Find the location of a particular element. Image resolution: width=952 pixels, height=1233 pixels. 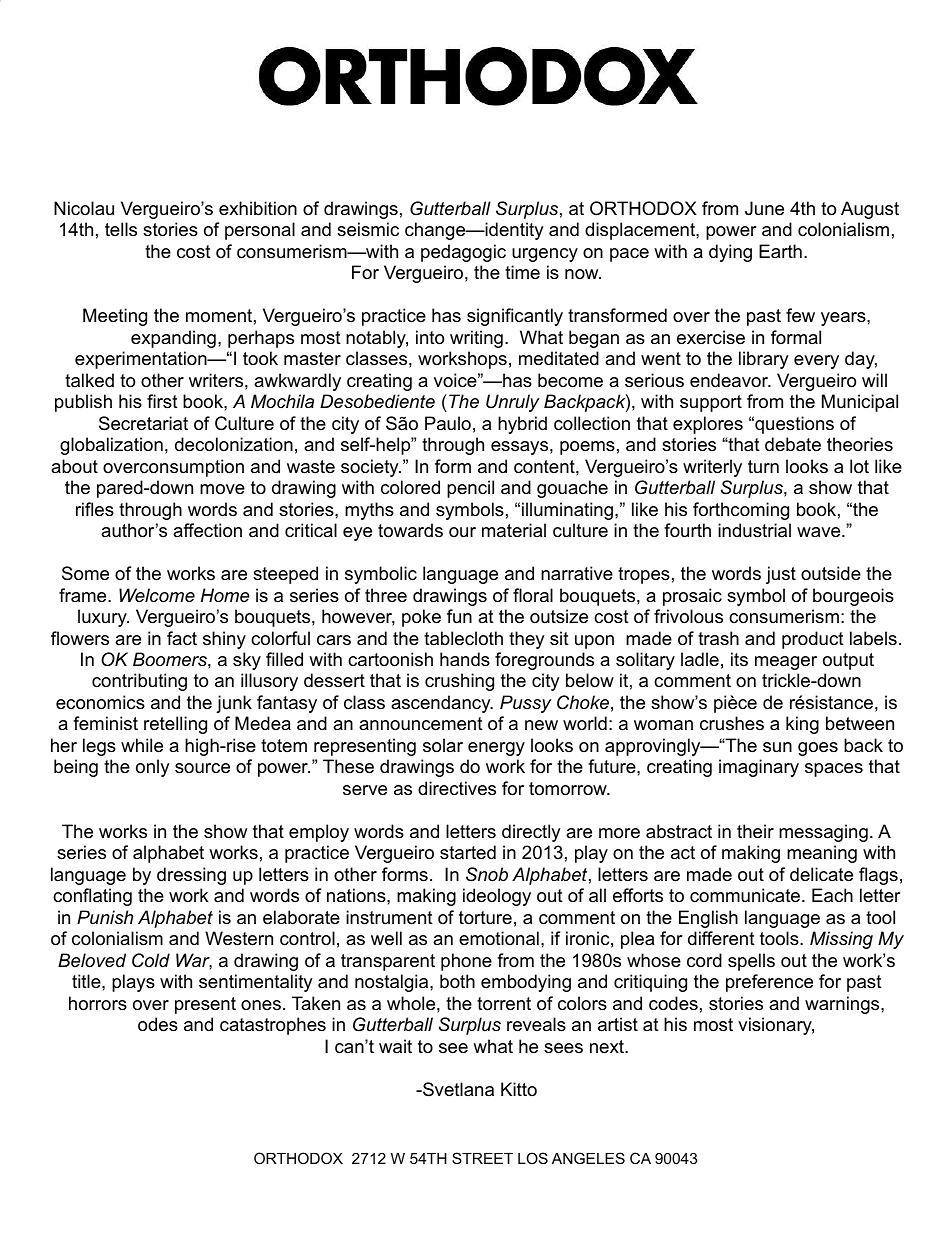

meager is located at coordinates (786, 663).
